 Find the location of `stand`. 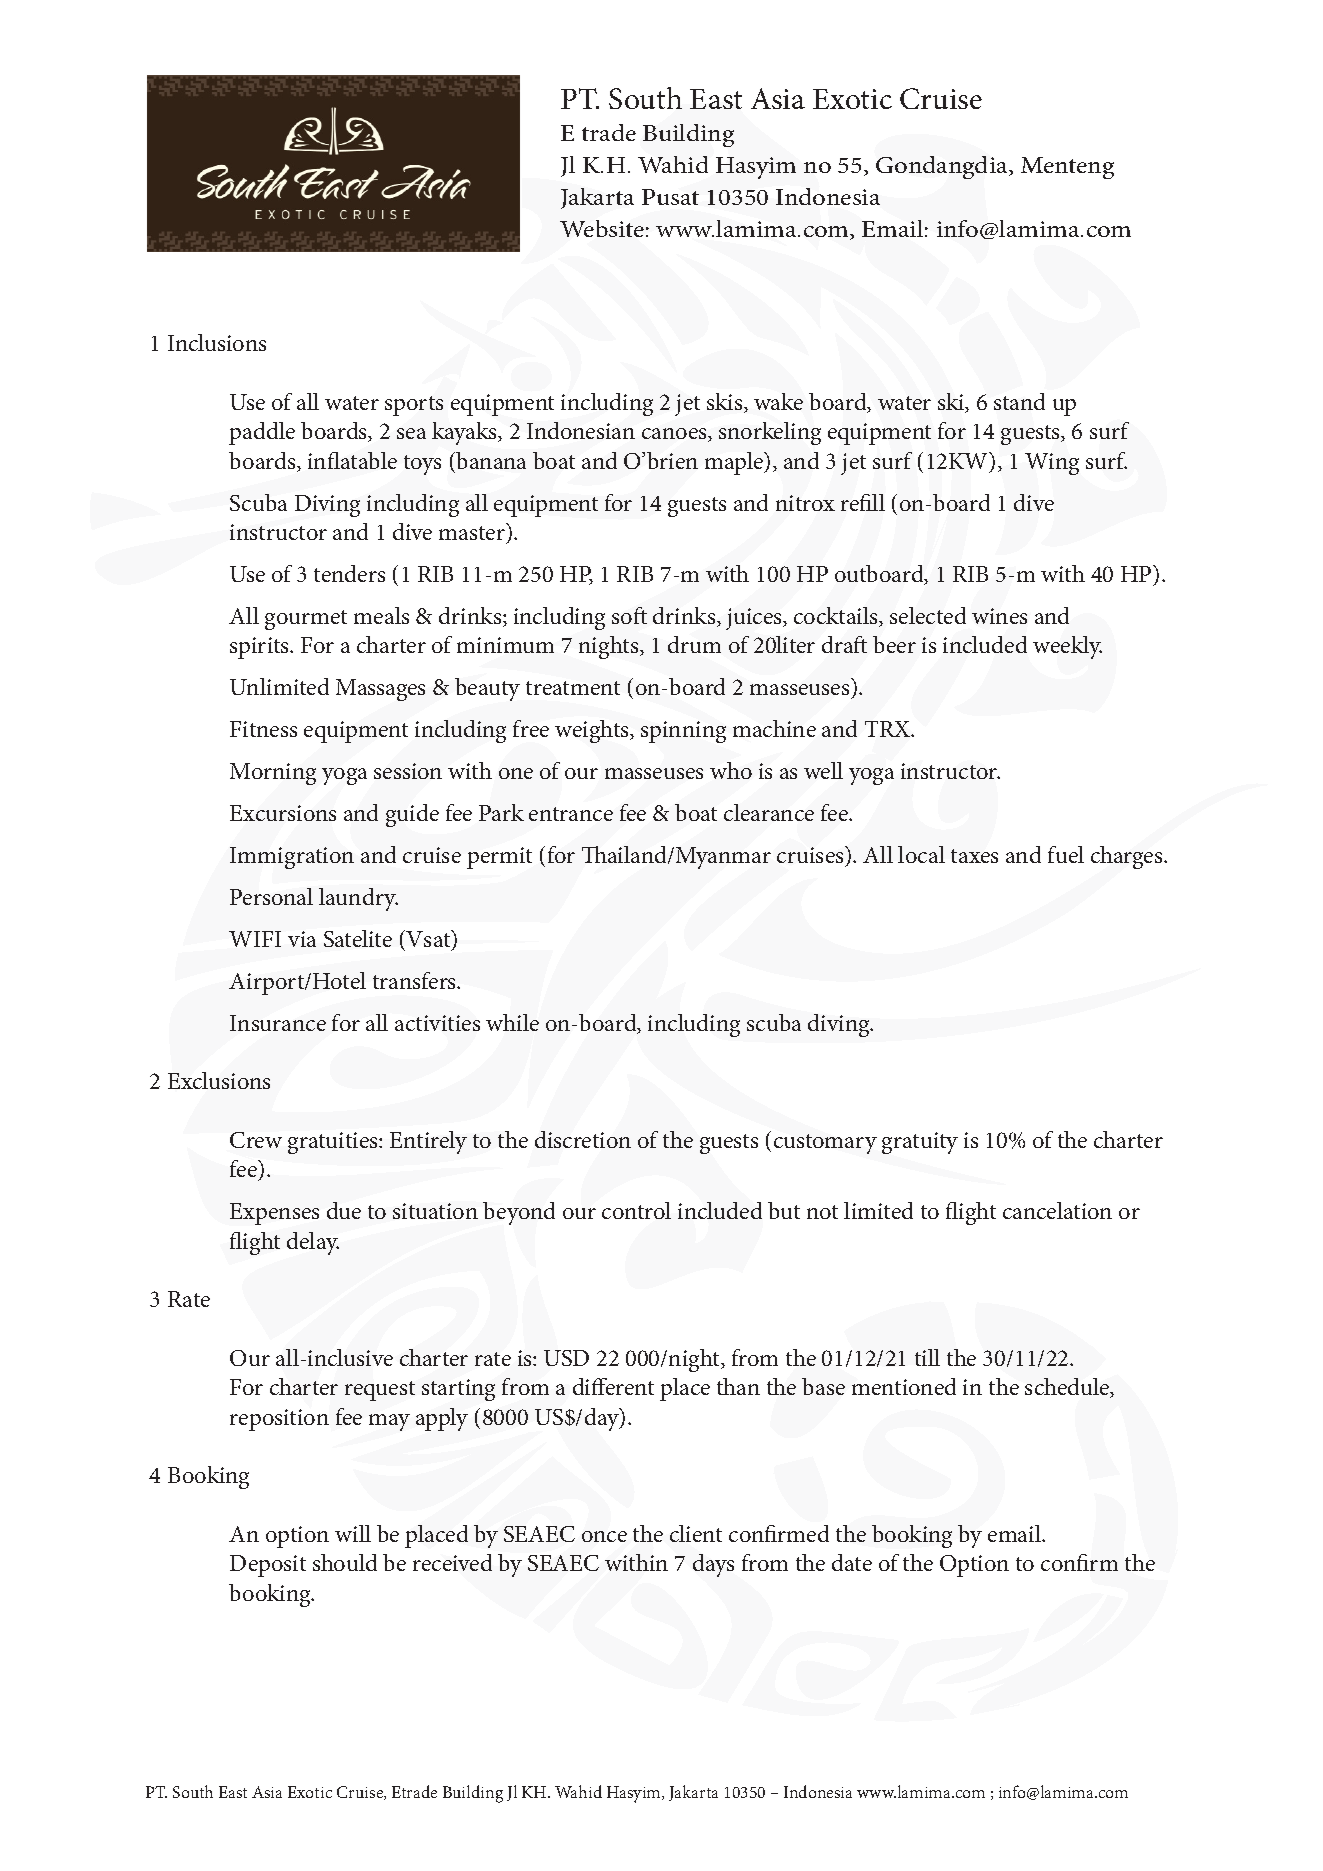

stand is located at coordinates (1019, 401).
